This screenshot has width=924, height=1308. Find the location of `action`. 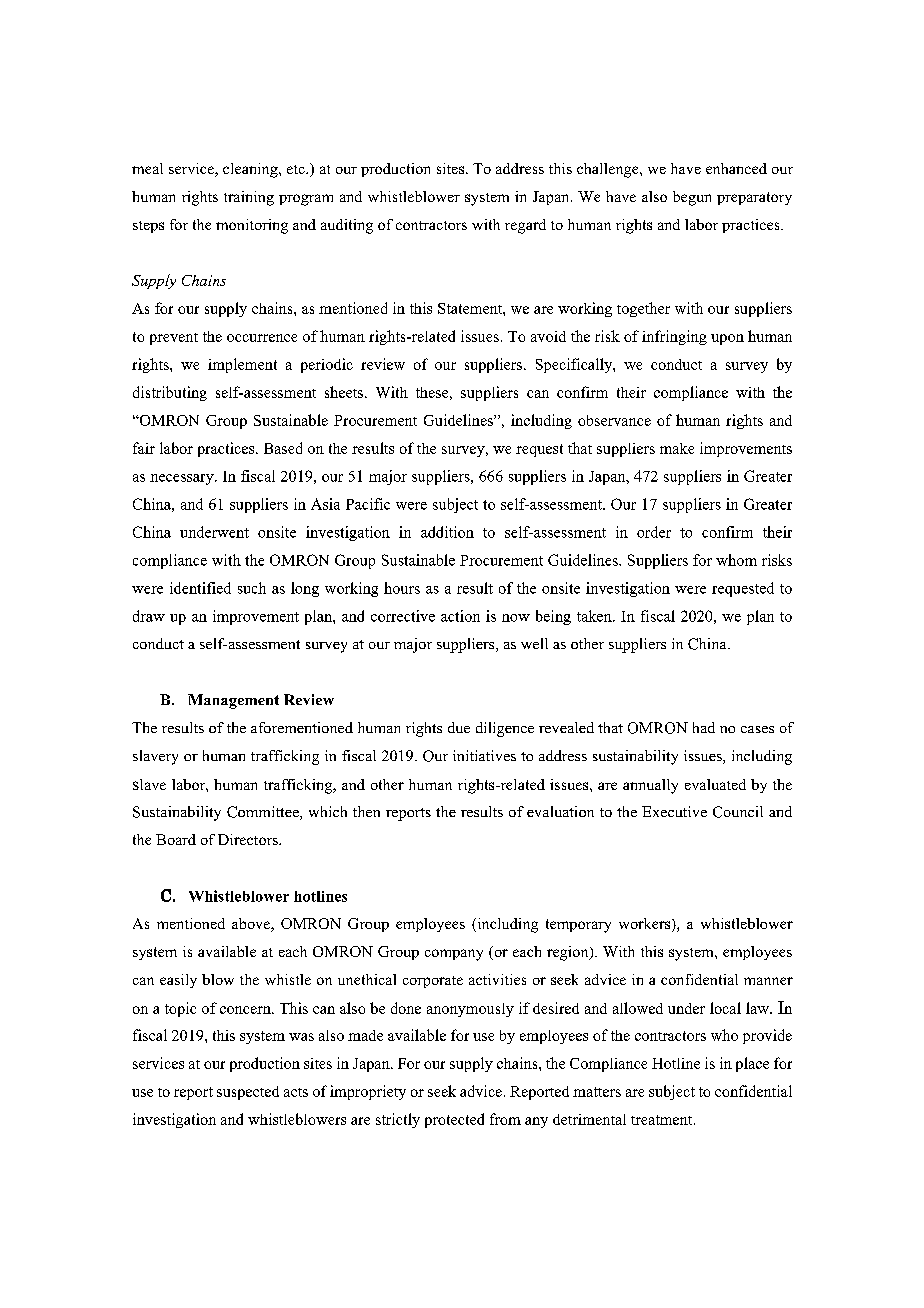

action is located at coordinates (460, 616).
